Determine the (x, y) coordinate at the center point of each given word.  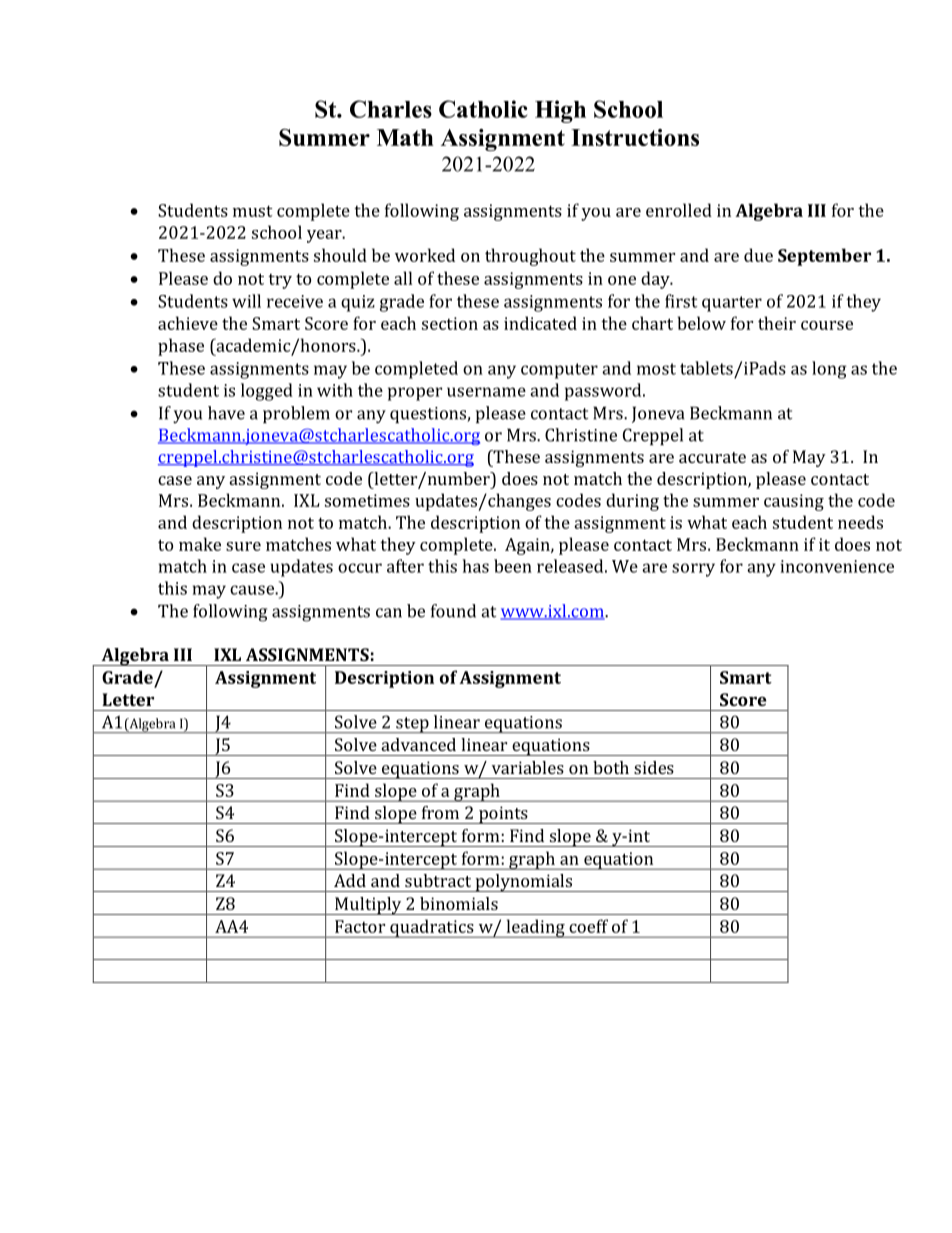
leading (535, 928)
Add (350, 880)
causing (794, 502)
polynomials (524, 883)
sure (243, 546)
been (513, 566)
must (253, 211)
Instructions (635, 137)
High (560, 111)
